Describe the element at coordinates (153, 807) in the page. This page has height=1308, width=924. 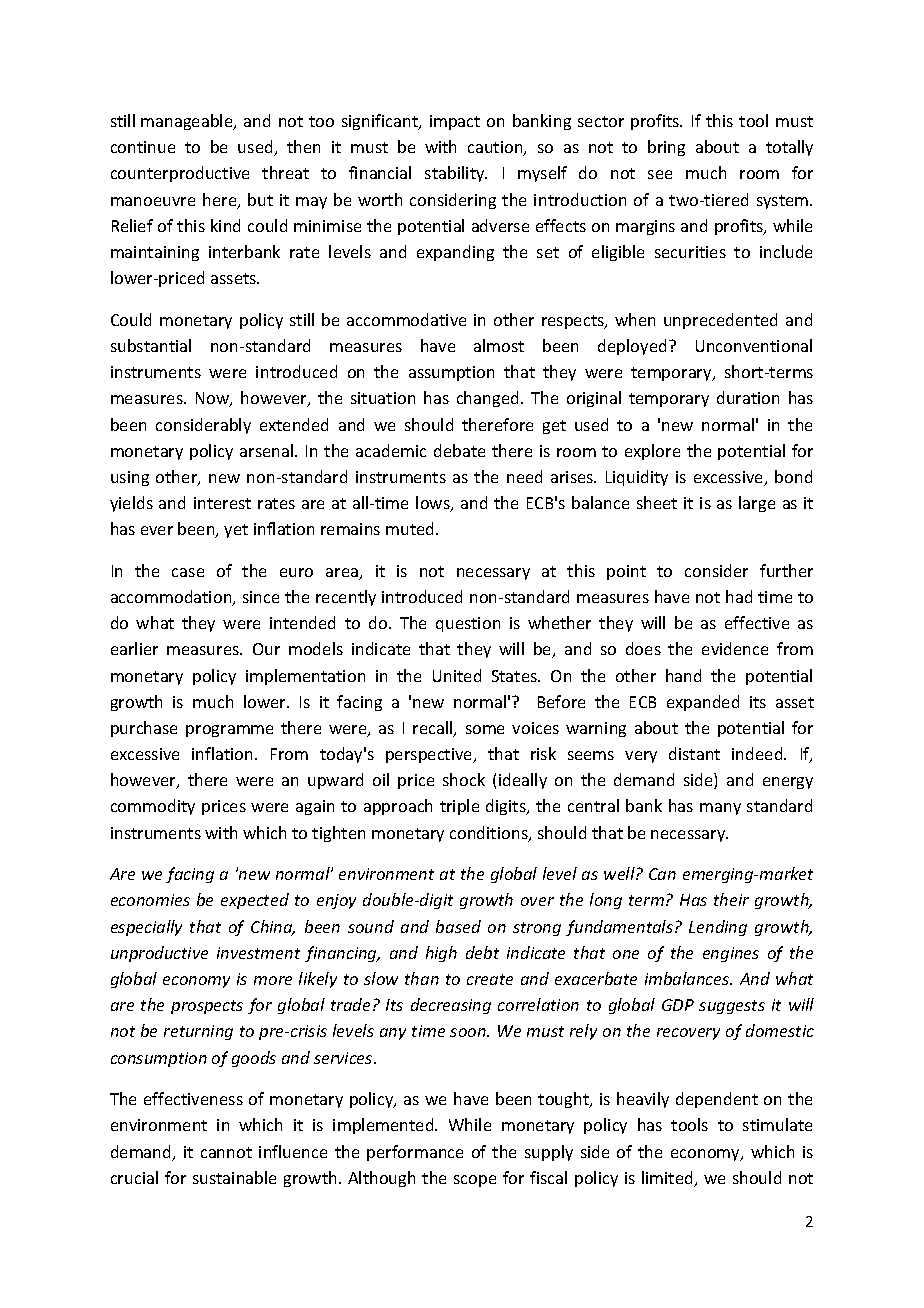
I see `commodity` at that location.
